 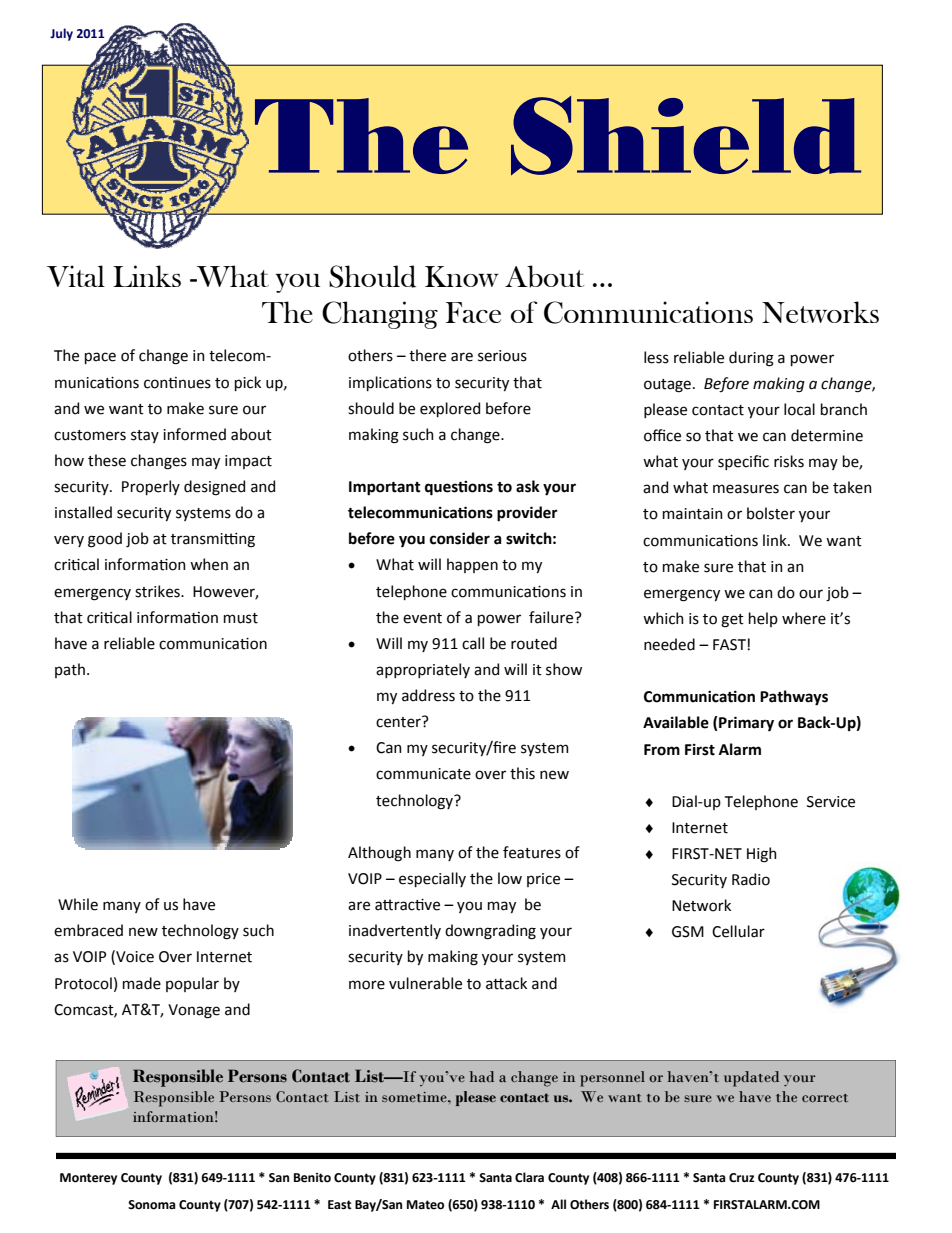 I want to click on While, so click(x=78, y=904).
